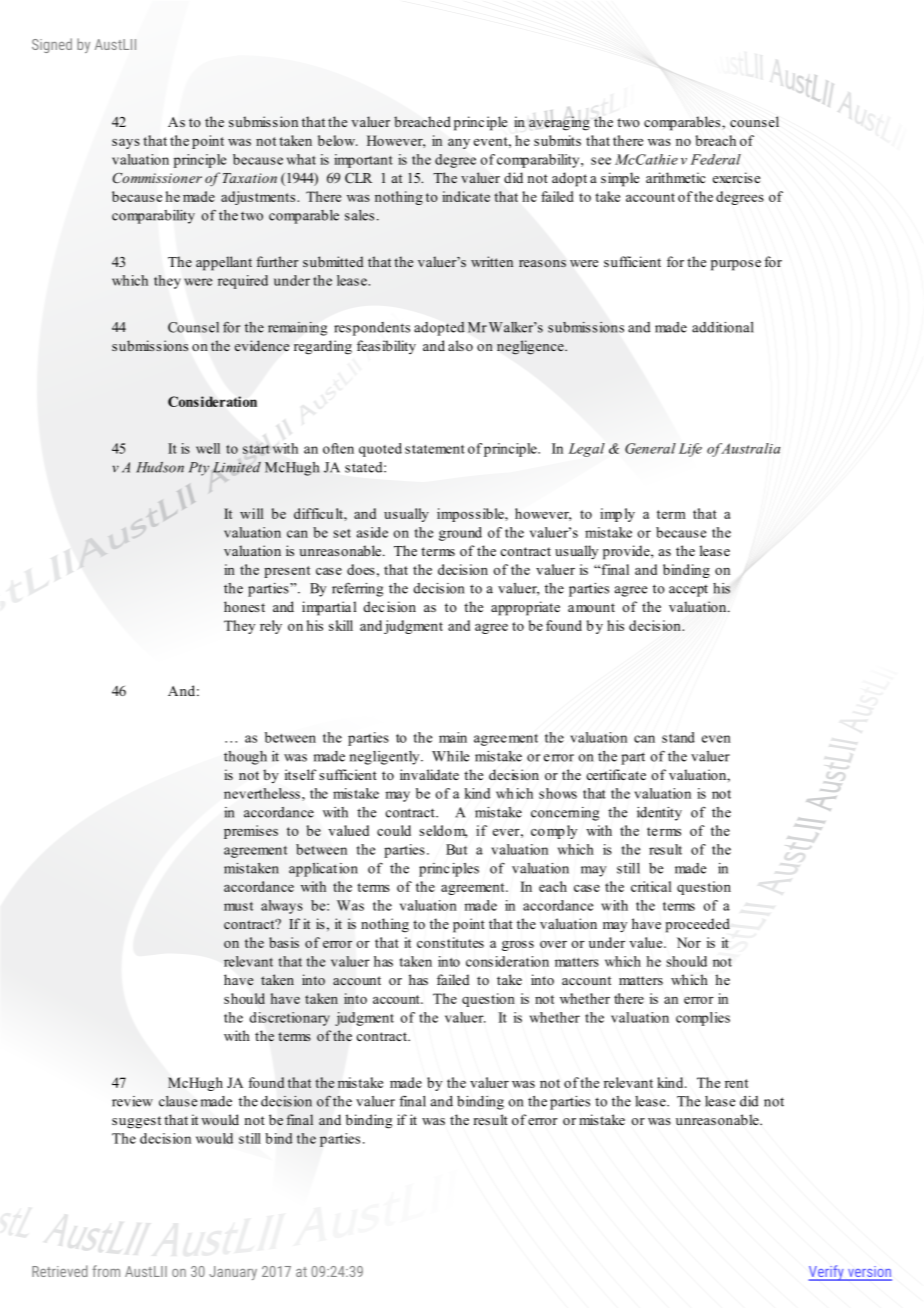 The width and height of the document is (924, 1308). I want to click on clause, so click(178, 1101).
